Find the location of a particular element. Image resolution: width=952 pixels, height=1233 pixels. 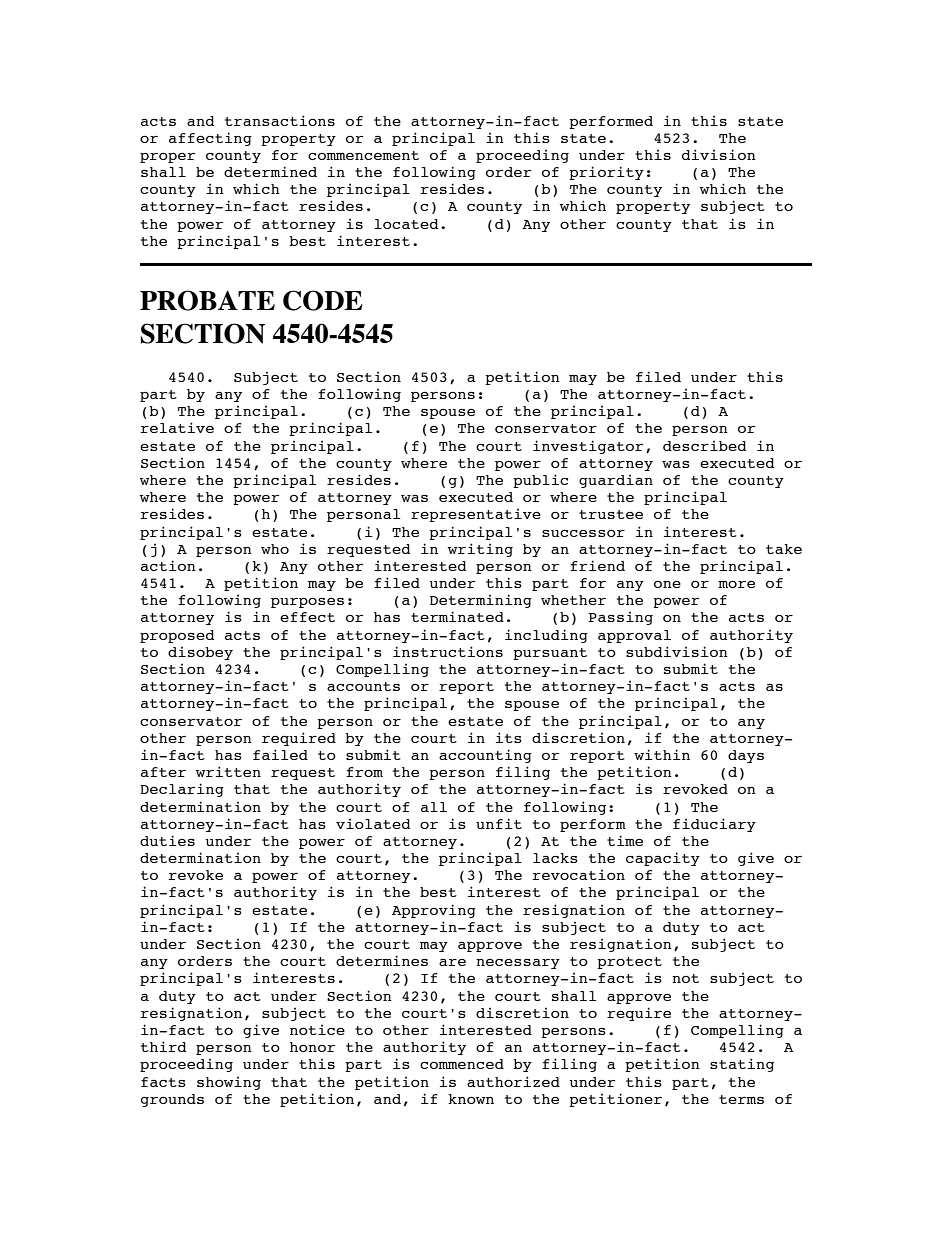

located is located at coordinates (406, 224).
